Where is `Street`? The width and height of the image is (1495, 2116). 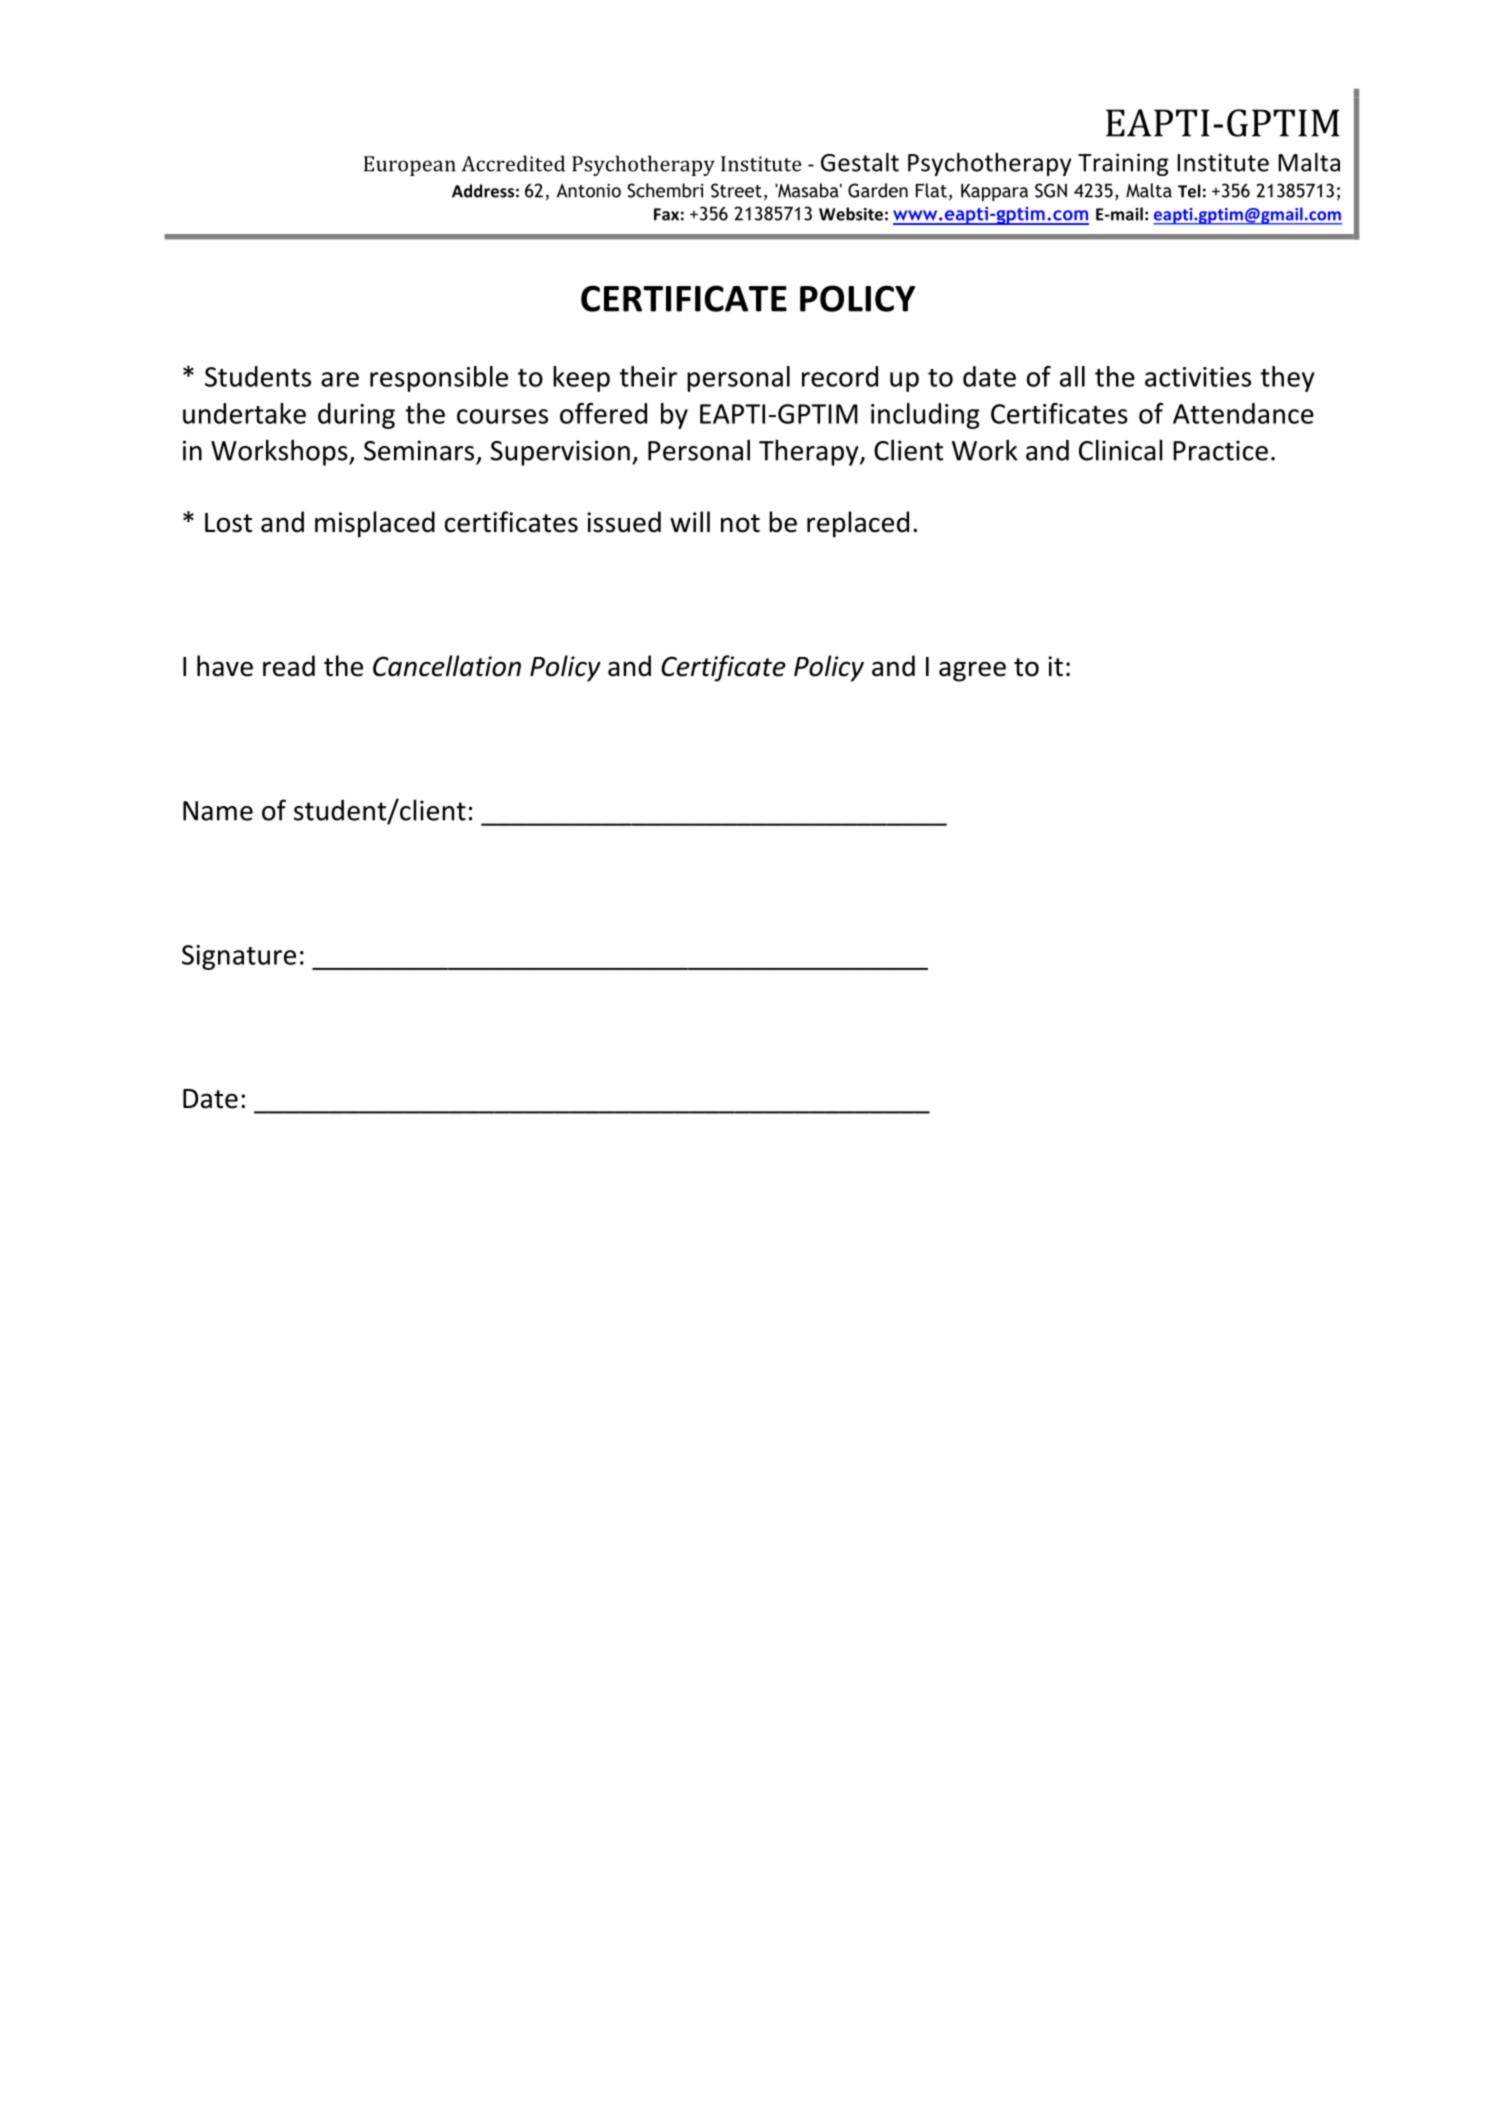 Street is located at coordinates (736, 190).
